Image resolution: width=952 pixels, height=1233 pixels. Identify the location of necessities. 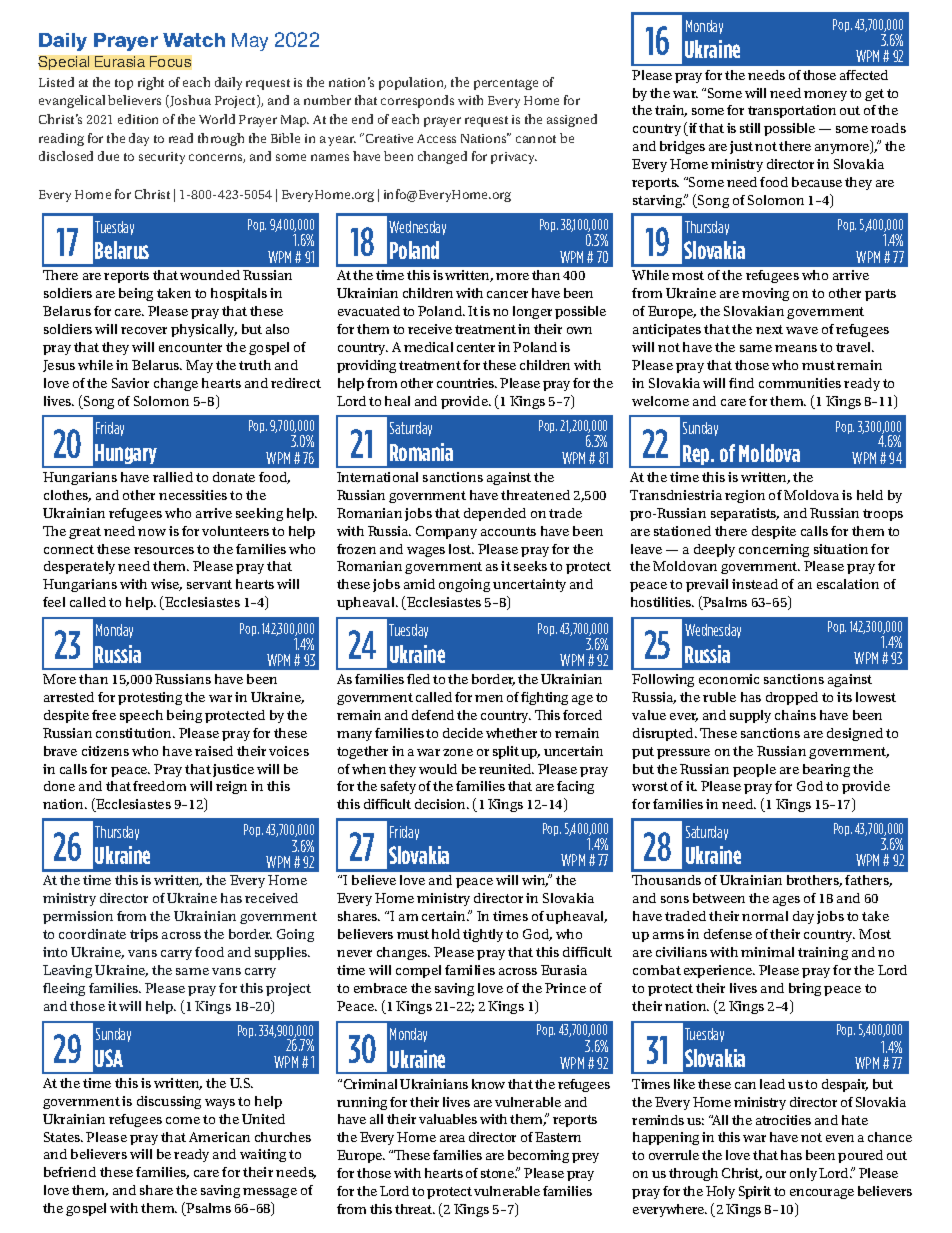
(193, 495).
